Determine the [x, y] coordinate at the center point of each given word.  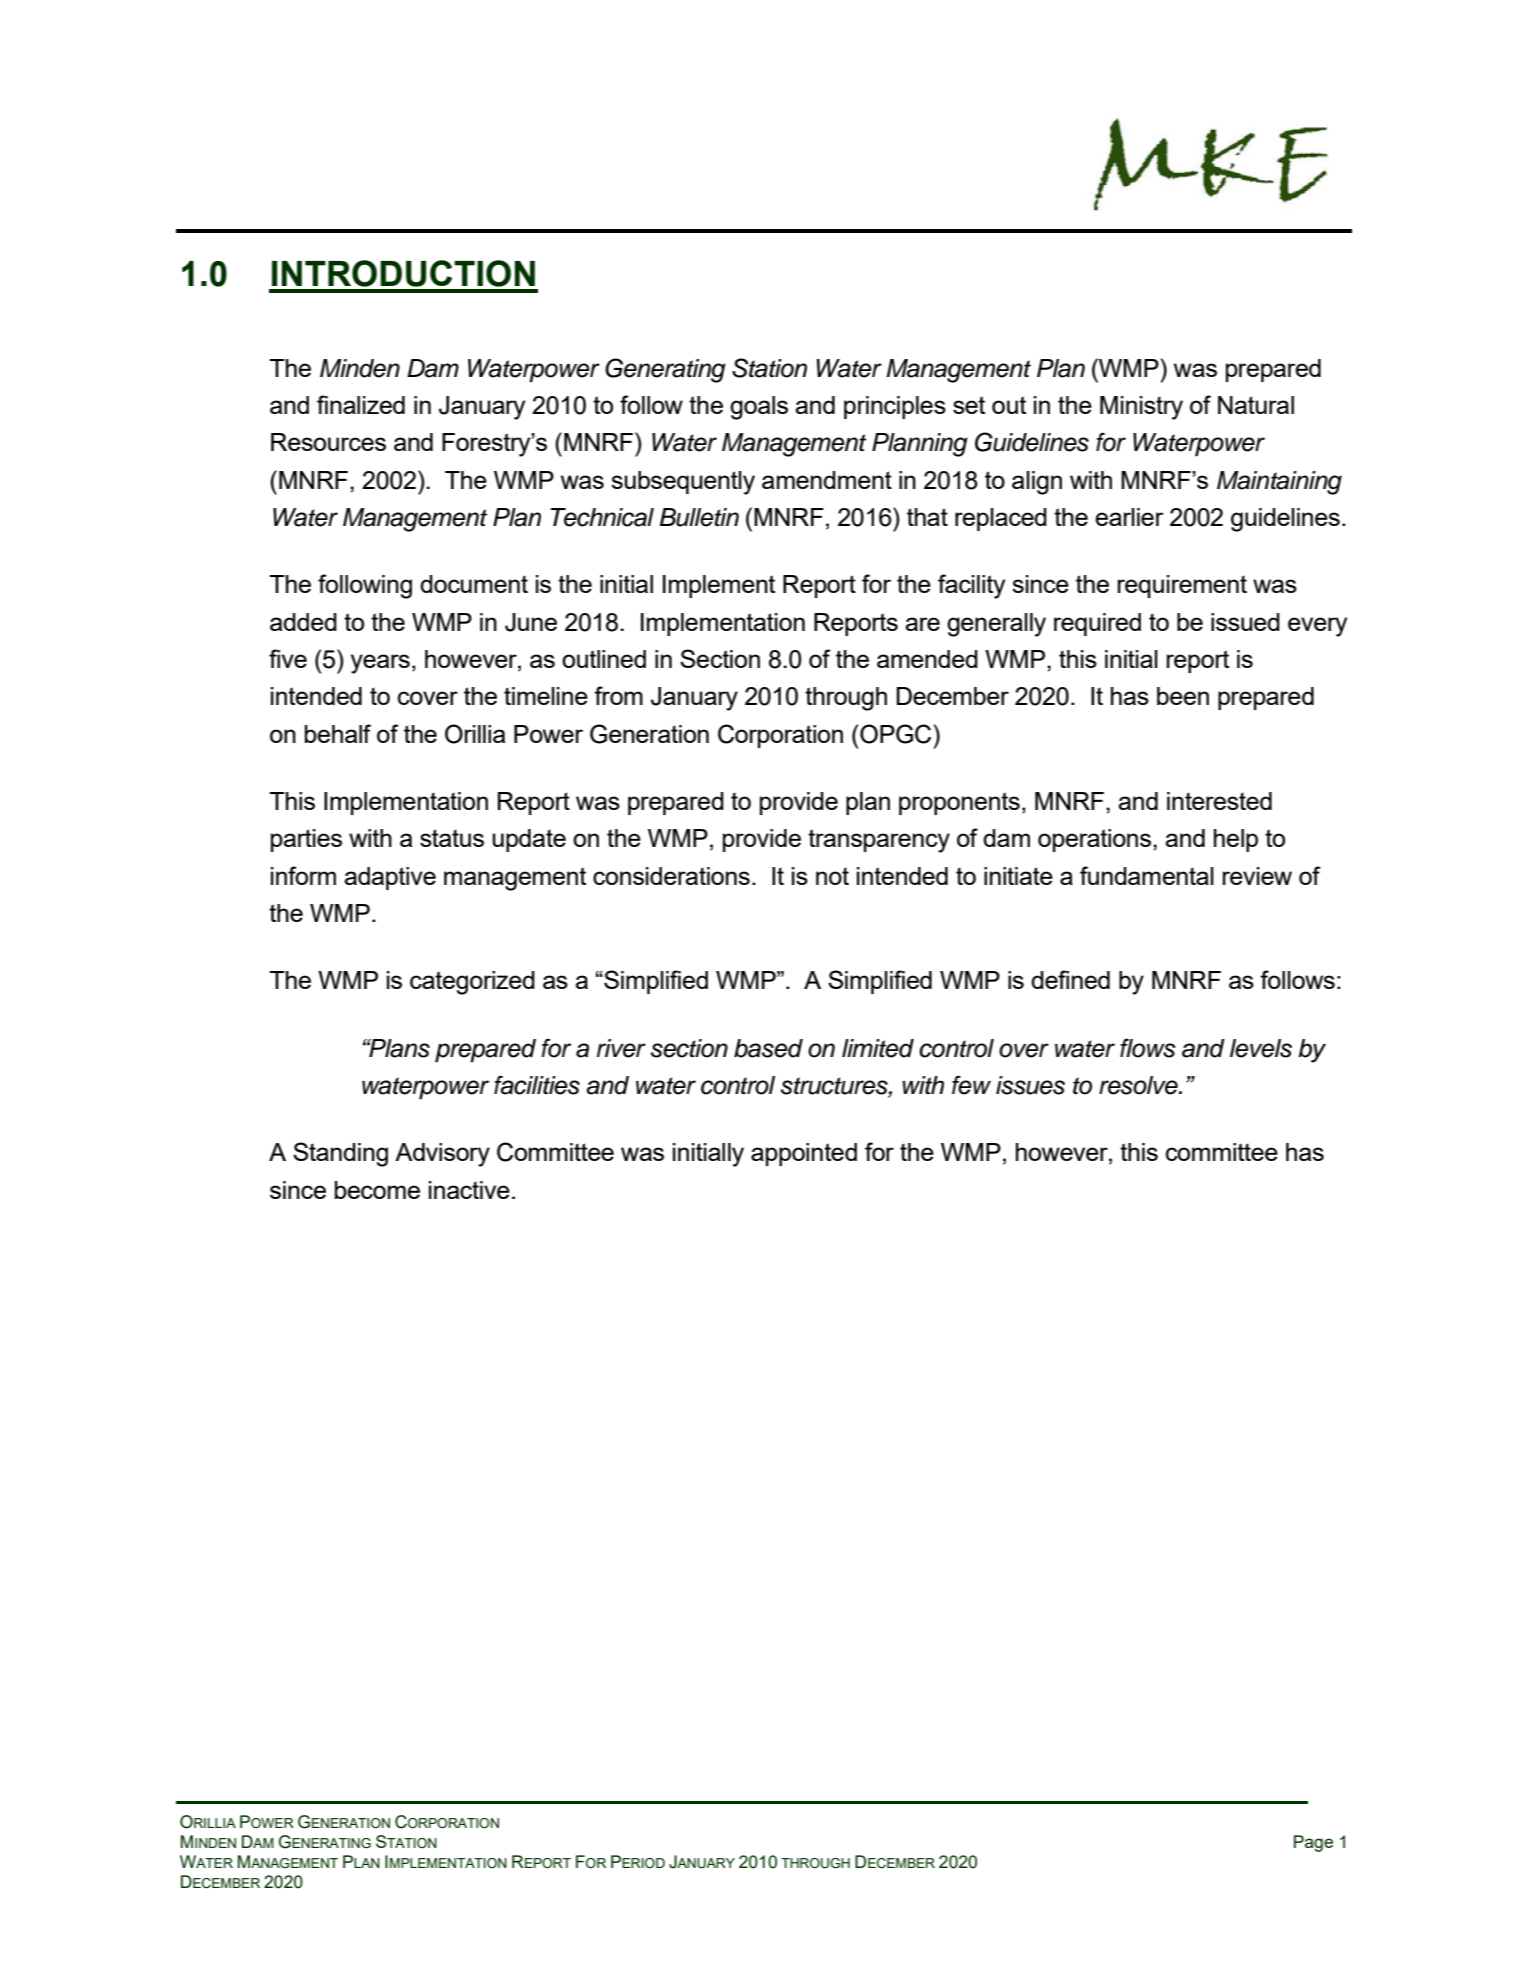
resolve [1139, 1085]
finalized [361, 404]
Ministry [1141, 408]
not [832, 876]
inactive [469, 1190]
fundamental [1147, 875]
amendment [827, 480]
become [377, 1190]
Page [1313, 1843]
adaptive [390, 878]
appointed [804, 1154]
